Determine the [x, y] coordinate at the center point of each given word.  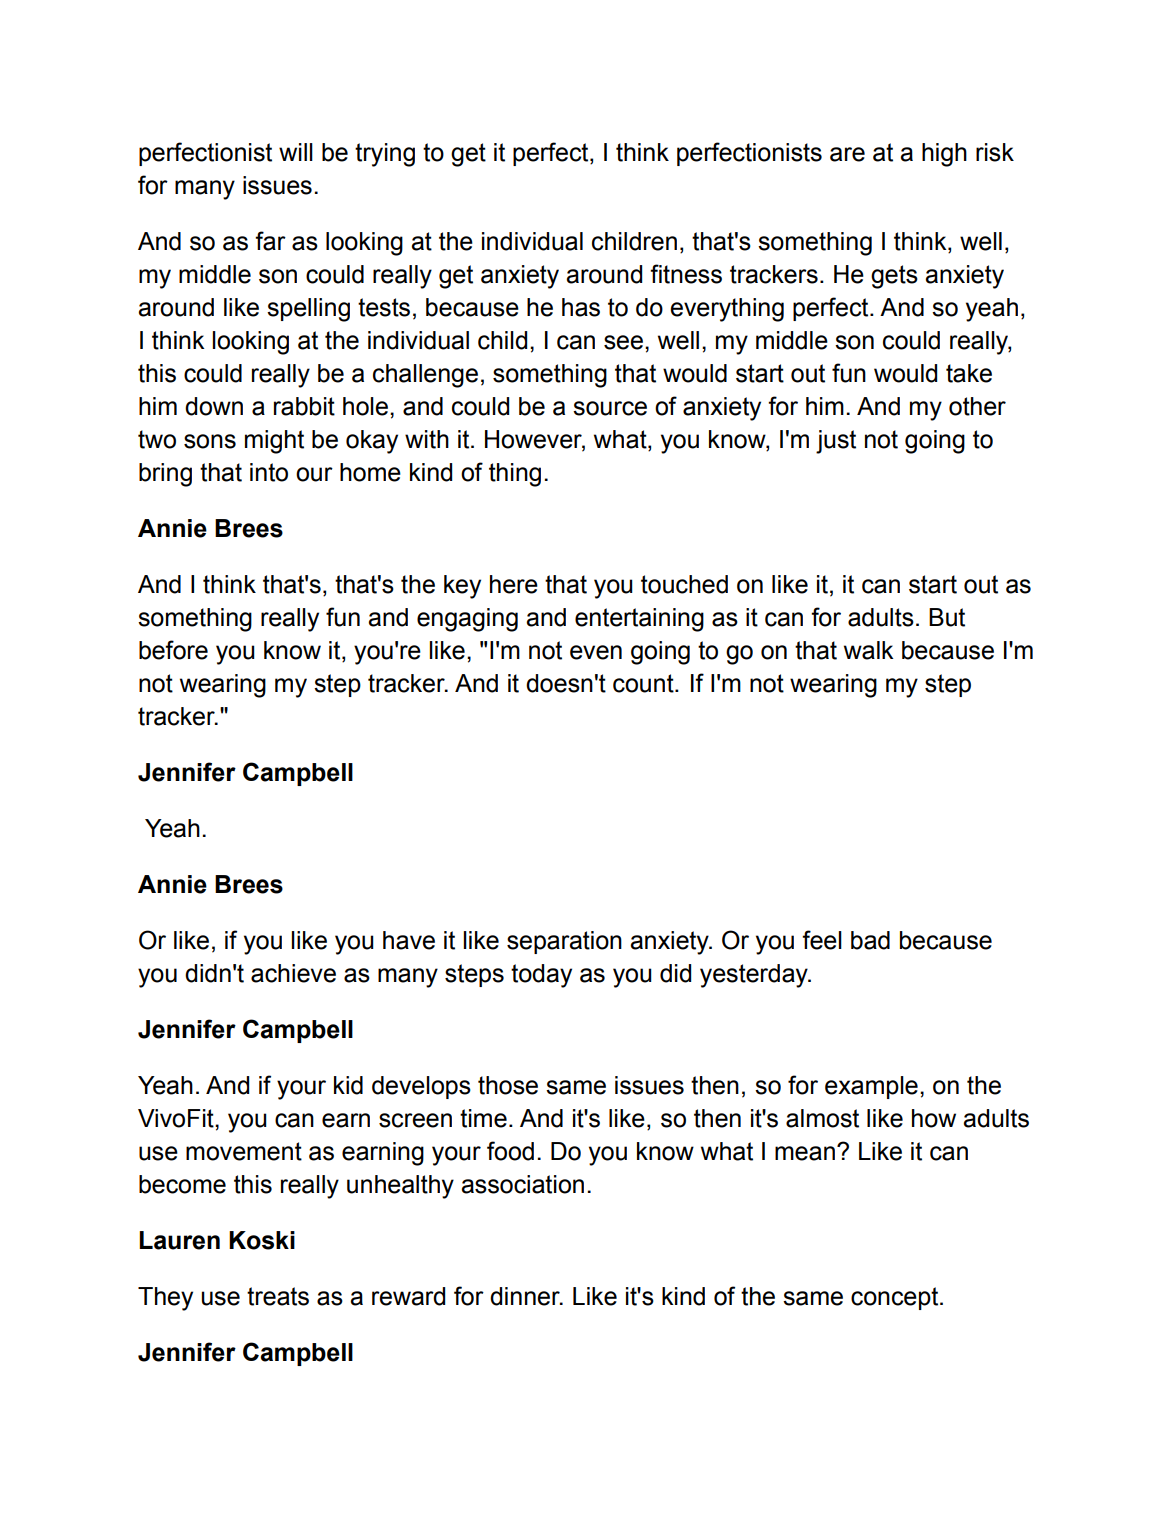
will [296, 152]
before [173, 650]
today [541, 976]
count [644, 683]
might [274, 442]
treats [278, 1296]
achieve [293, 973]
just [836, 442]
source [610, 408]
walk [869, 650]
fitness [686, 274]
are [847, 154]
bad [870, 940]
